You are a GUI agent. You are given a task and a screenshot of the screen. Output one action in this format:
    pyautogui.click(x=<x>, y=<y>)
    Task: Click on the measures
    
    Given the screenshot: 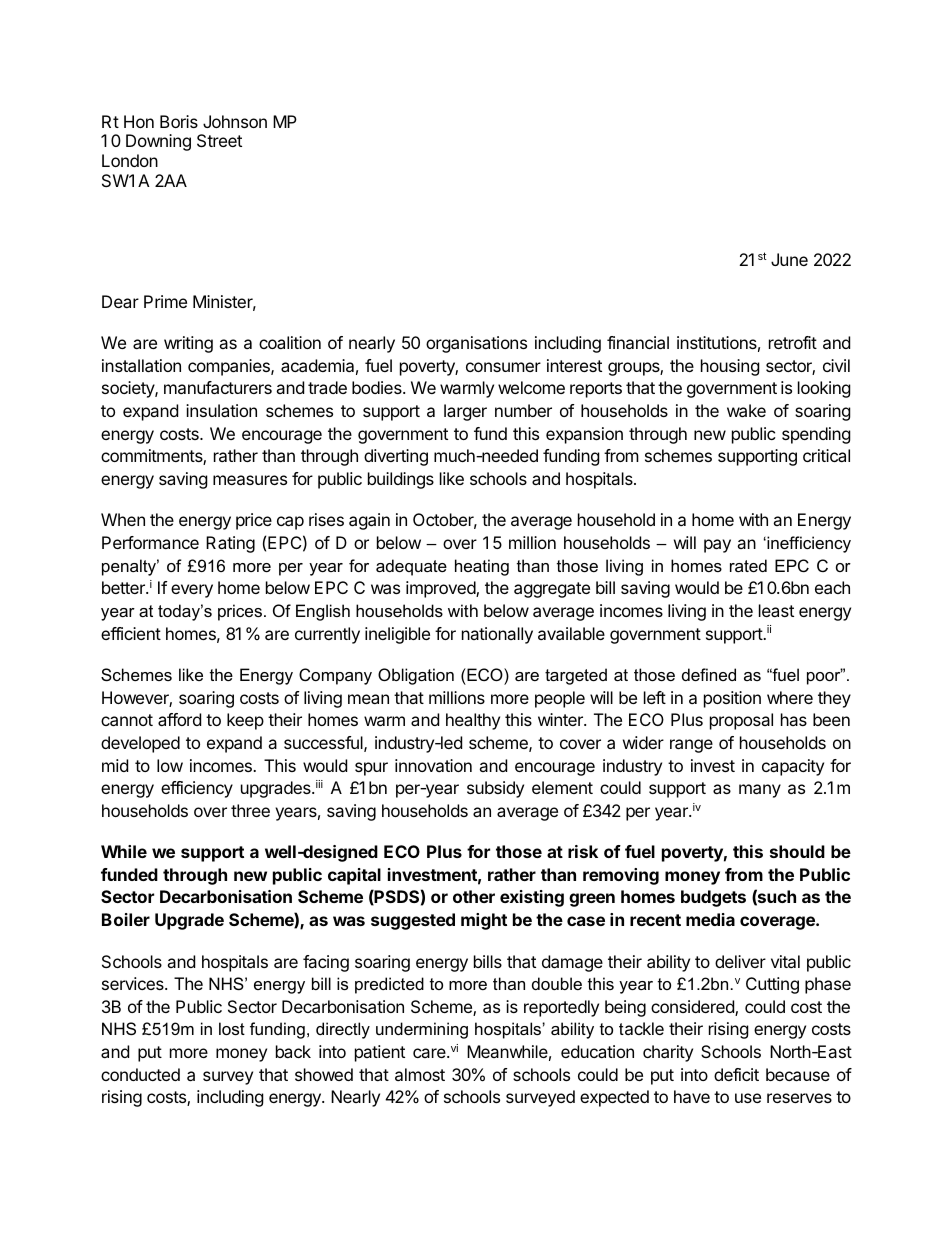 What is the action you would take?
    pyautogui.click(x=250, y=480)
